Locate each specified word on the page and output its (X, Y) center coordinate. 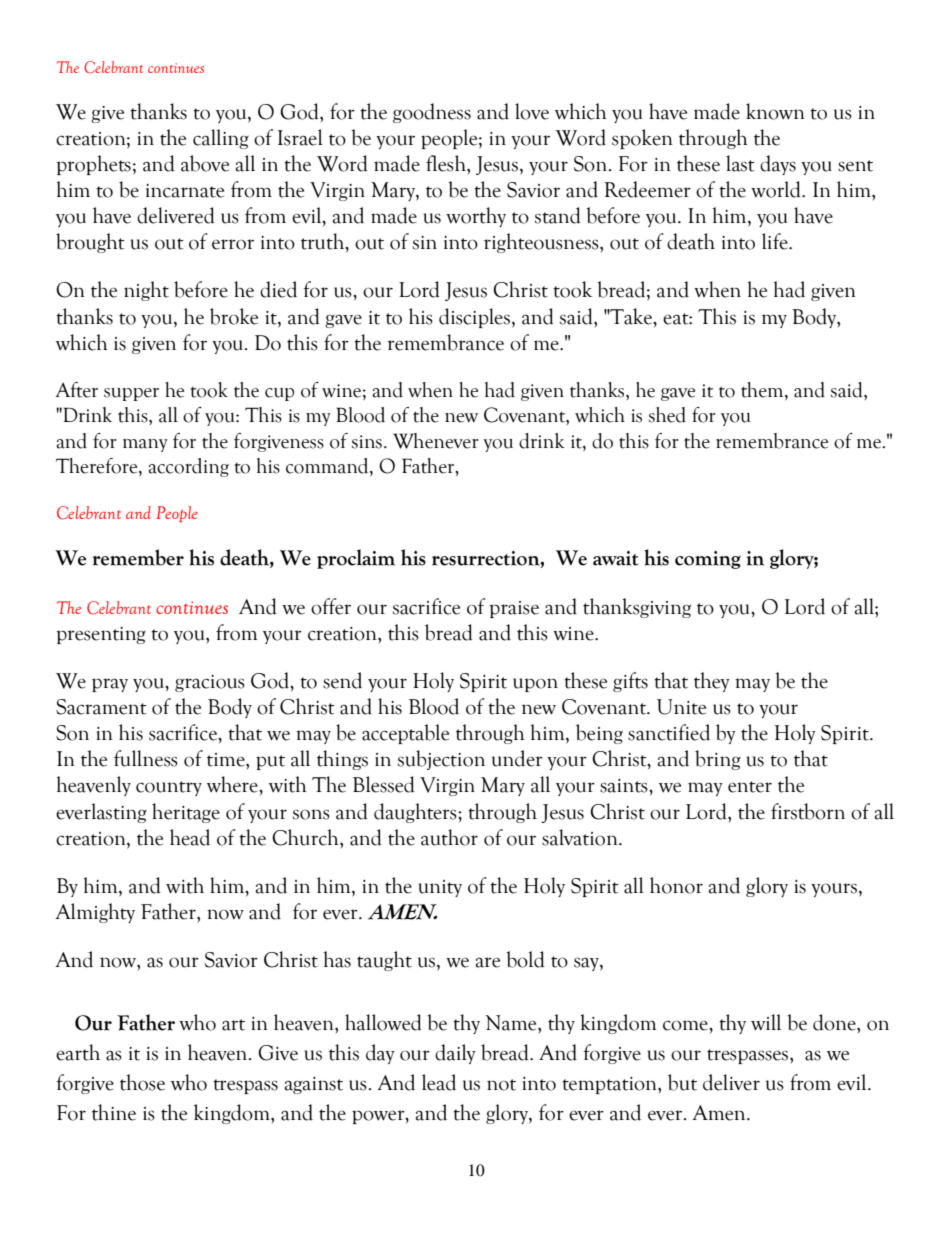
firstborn (808, 811)
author (449, 837)
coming (708, 560)
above (205, 163)
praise (514, 609)
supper (131, 394)
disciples (474, 318)
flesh (447, 163)
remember (138, 557)
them (763, 391)
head (190, 837)
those (142, 1082)
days (778, 165)
